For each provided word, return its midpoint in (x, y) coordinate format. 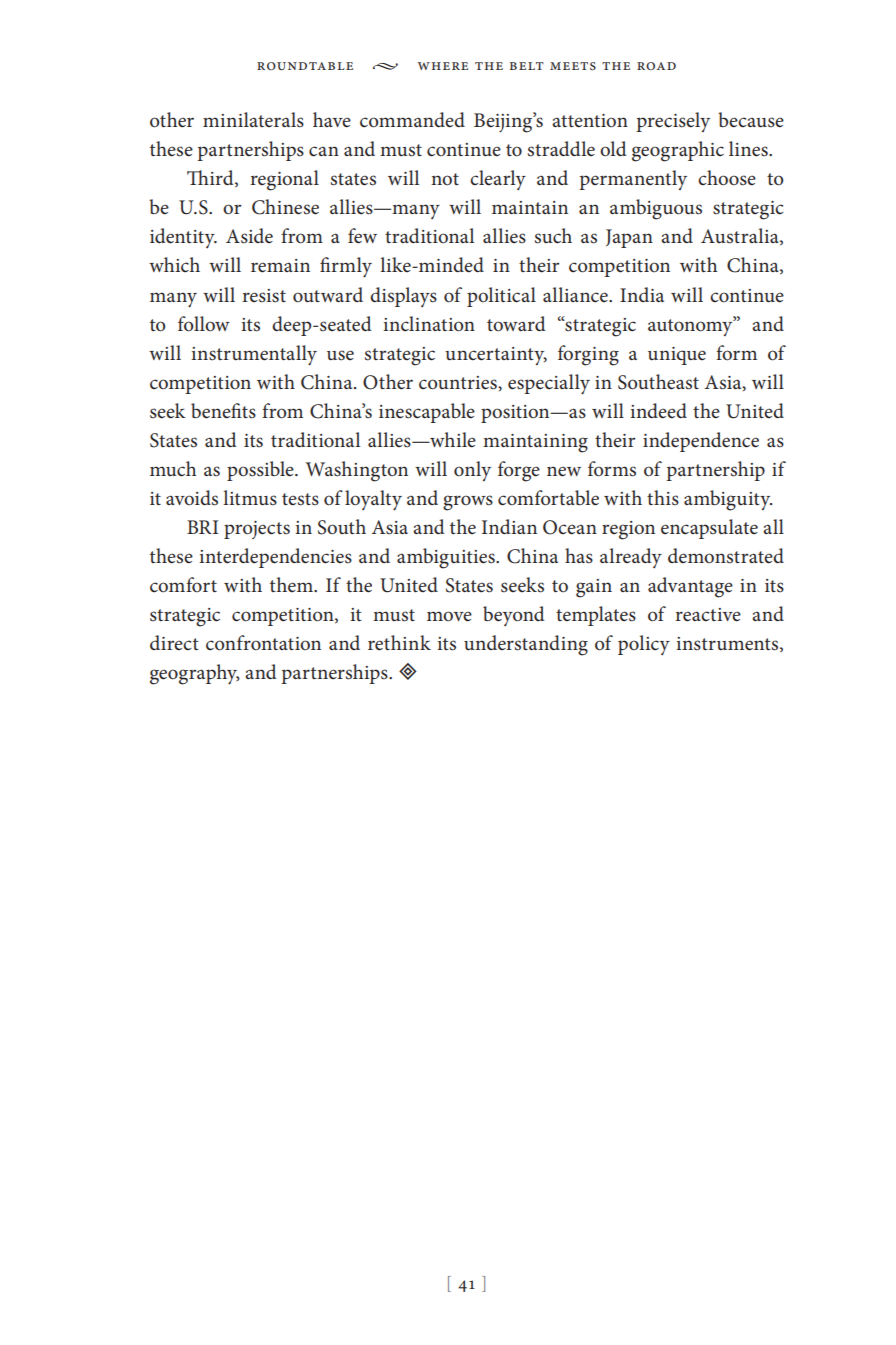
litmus (250, 498)
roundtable (305, 66)
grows (468, 503)
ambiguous (656, 209)
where (443, 66)
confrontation (263, 643)
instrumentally (254, 355)
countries (459, 383)
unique (677, 356)
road (656, 66)
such (553, 236)
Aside (249, 236)
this (663, 498)
